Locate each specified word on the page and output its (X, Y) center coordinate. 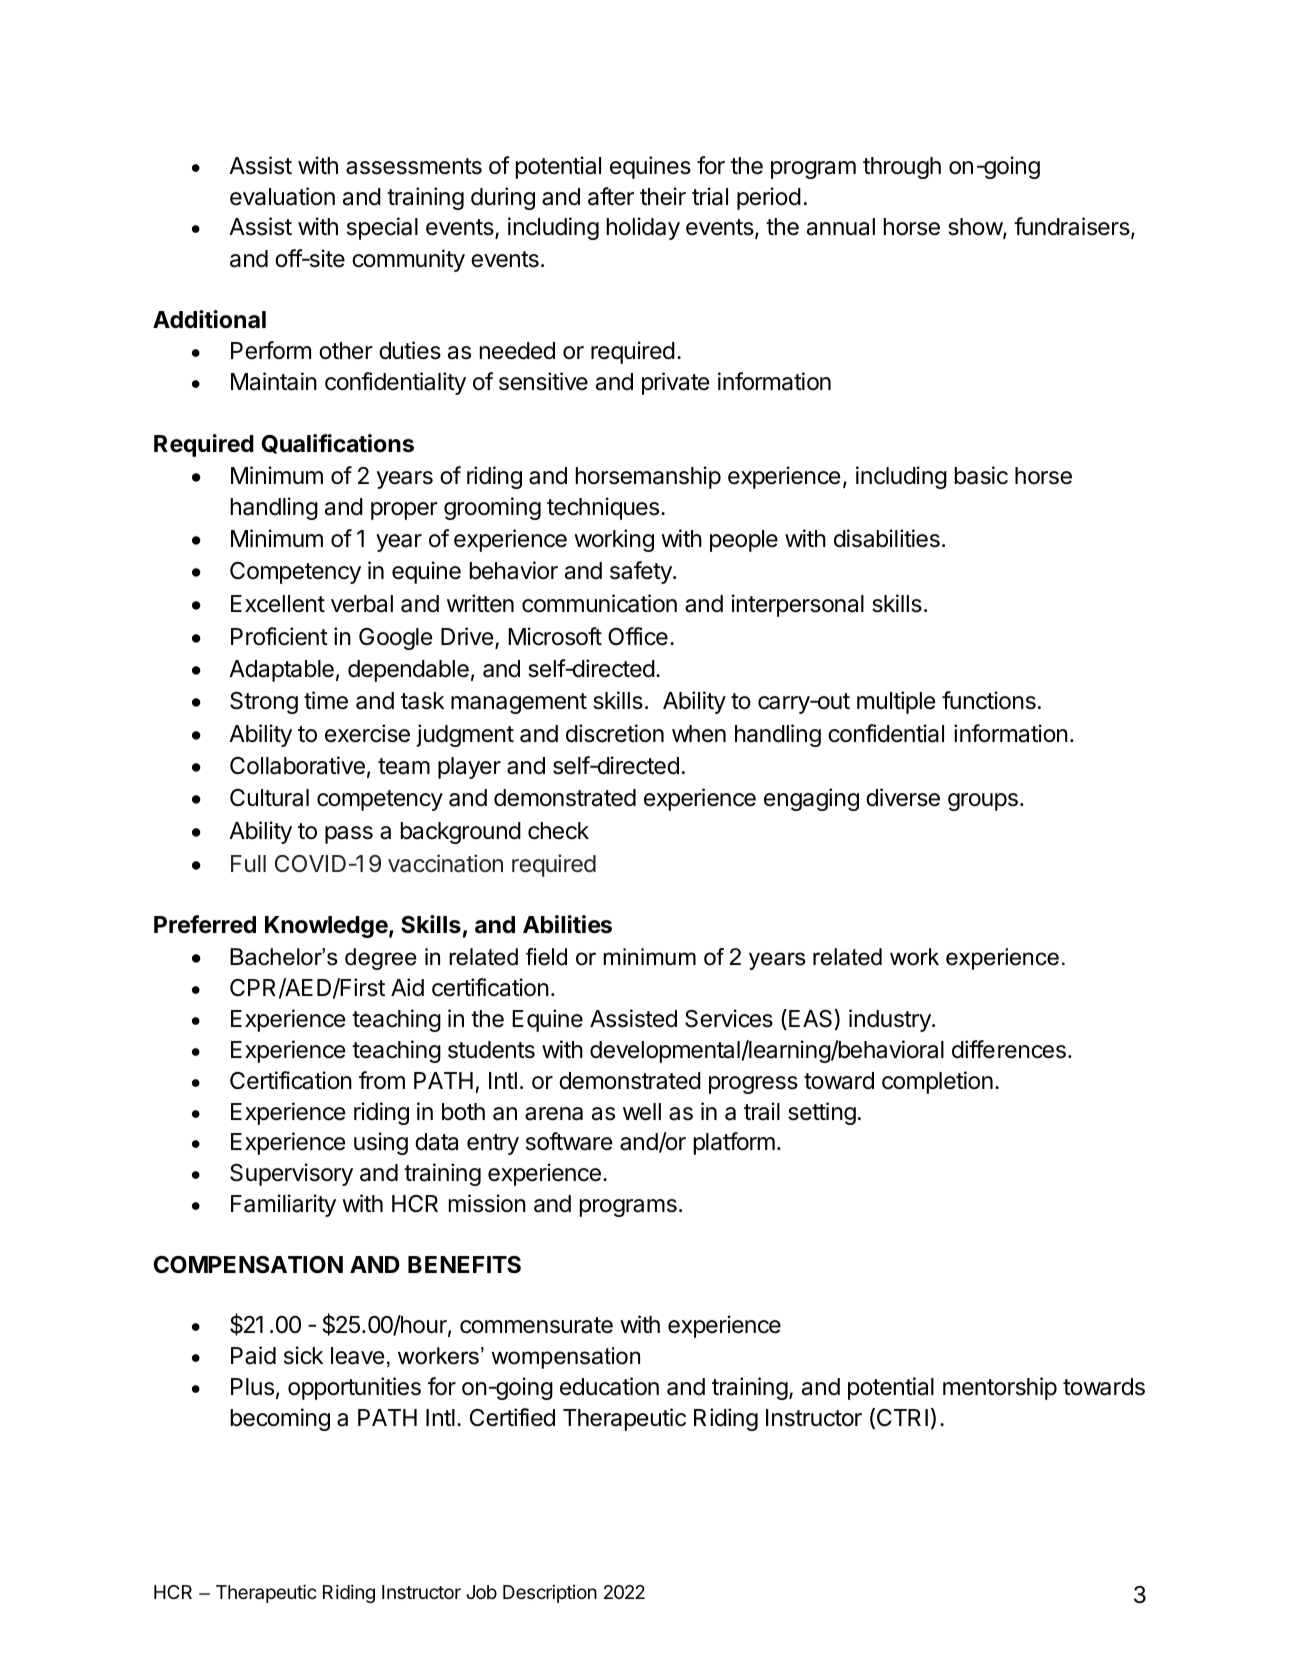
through (902, 168)
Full (248, 863)
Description (550, 1593)
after (611, 196)
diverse (903, 797)
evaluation (282, 196)
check (558, 831)
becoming (280, 1419)
